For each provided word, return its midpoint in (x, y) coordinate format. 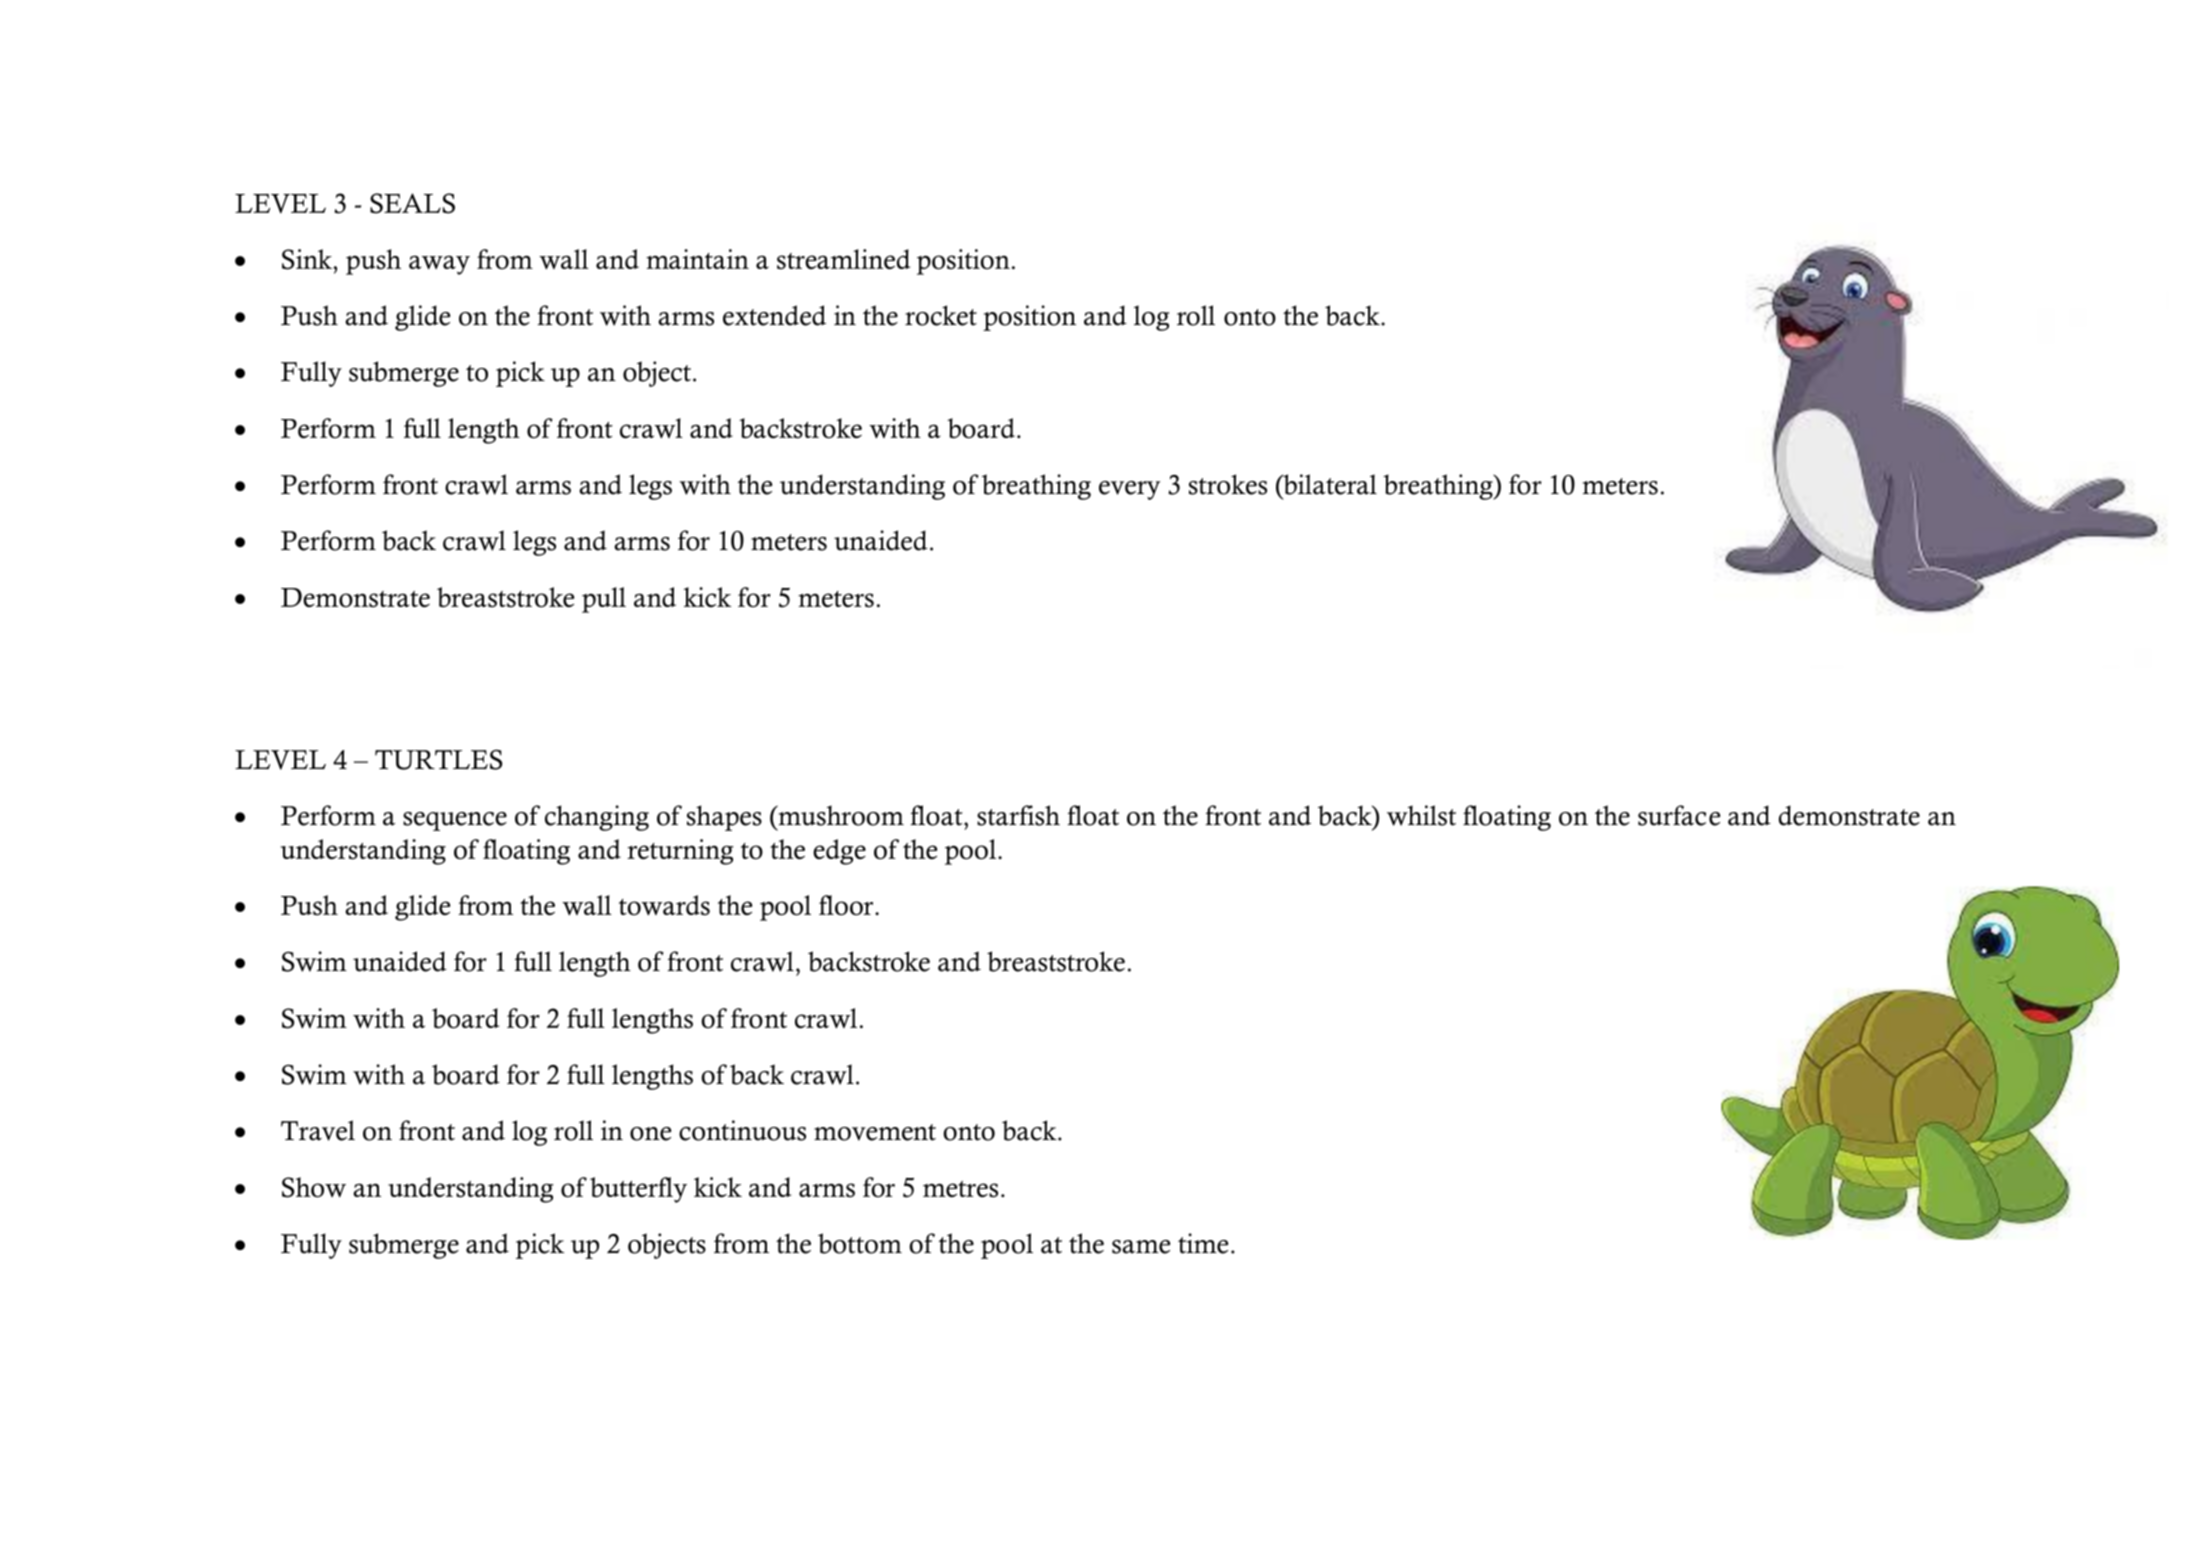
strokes (1228, 484)
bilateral (1329, 484)
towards (664, 905)
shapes (724, 818)
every (1129, 490)
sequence (455, 821)
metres (960, 1189)
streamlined (843, 259)
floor (847, 905)
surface (1679, 815)
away (439, 265)
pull (604, 600)
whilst (1421, 815)
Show (314, 1187)
